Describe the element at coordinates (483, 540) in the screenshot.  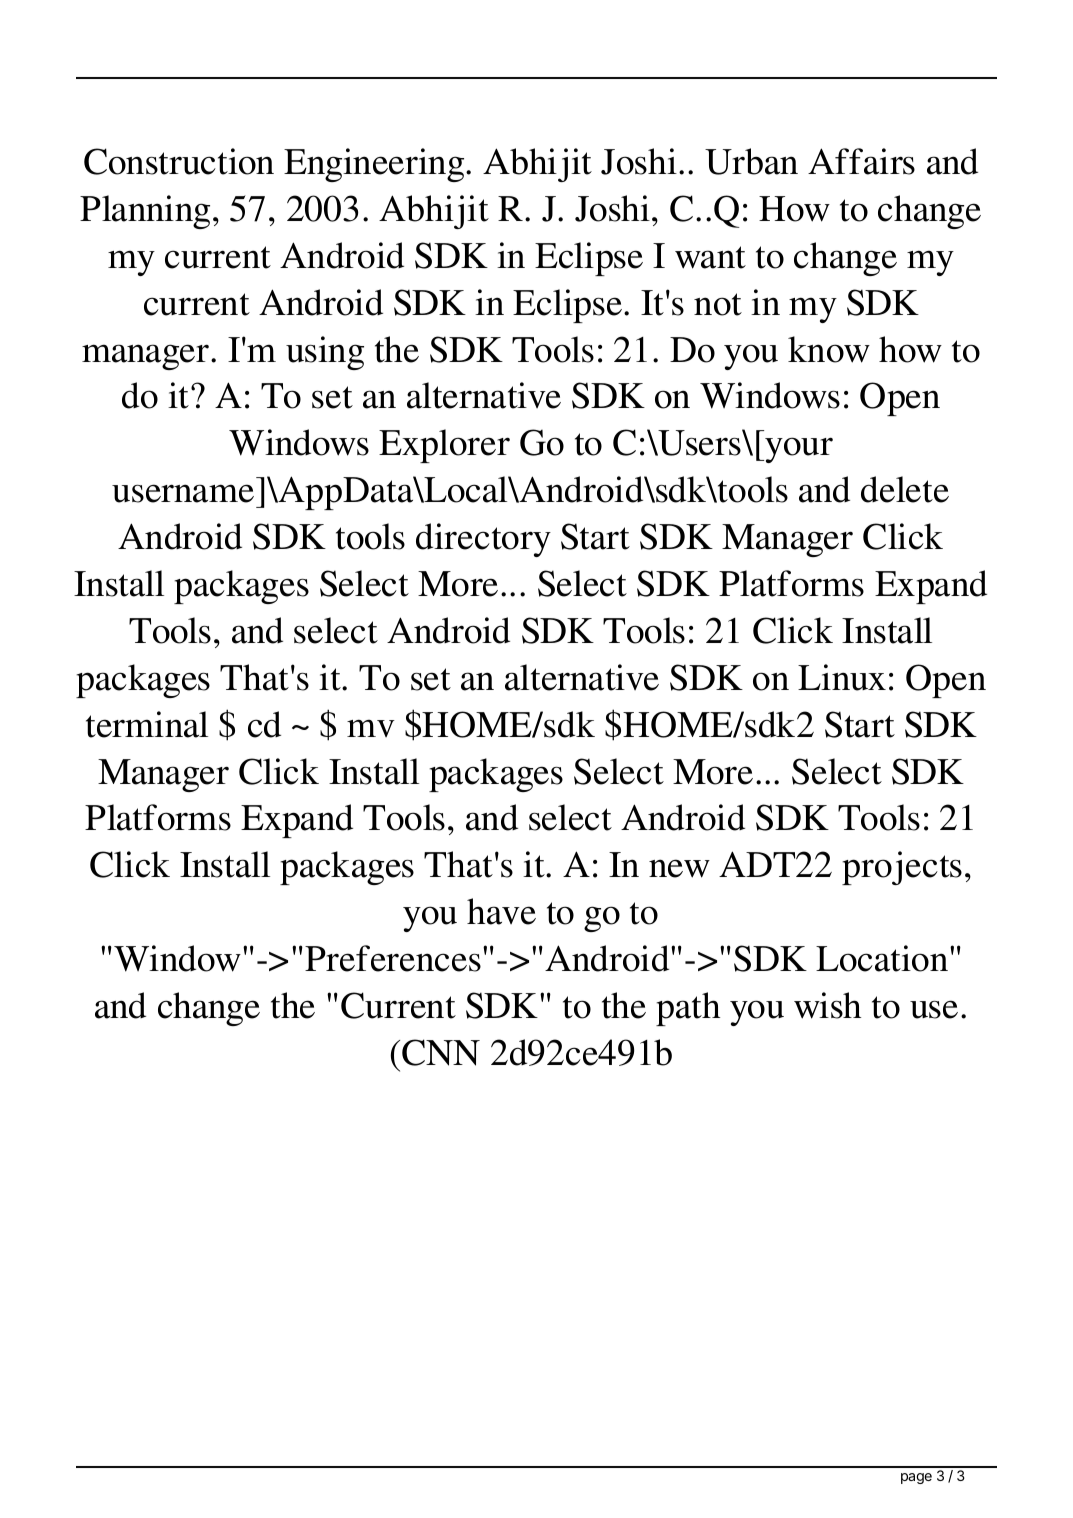
I see `directory` at that location.
